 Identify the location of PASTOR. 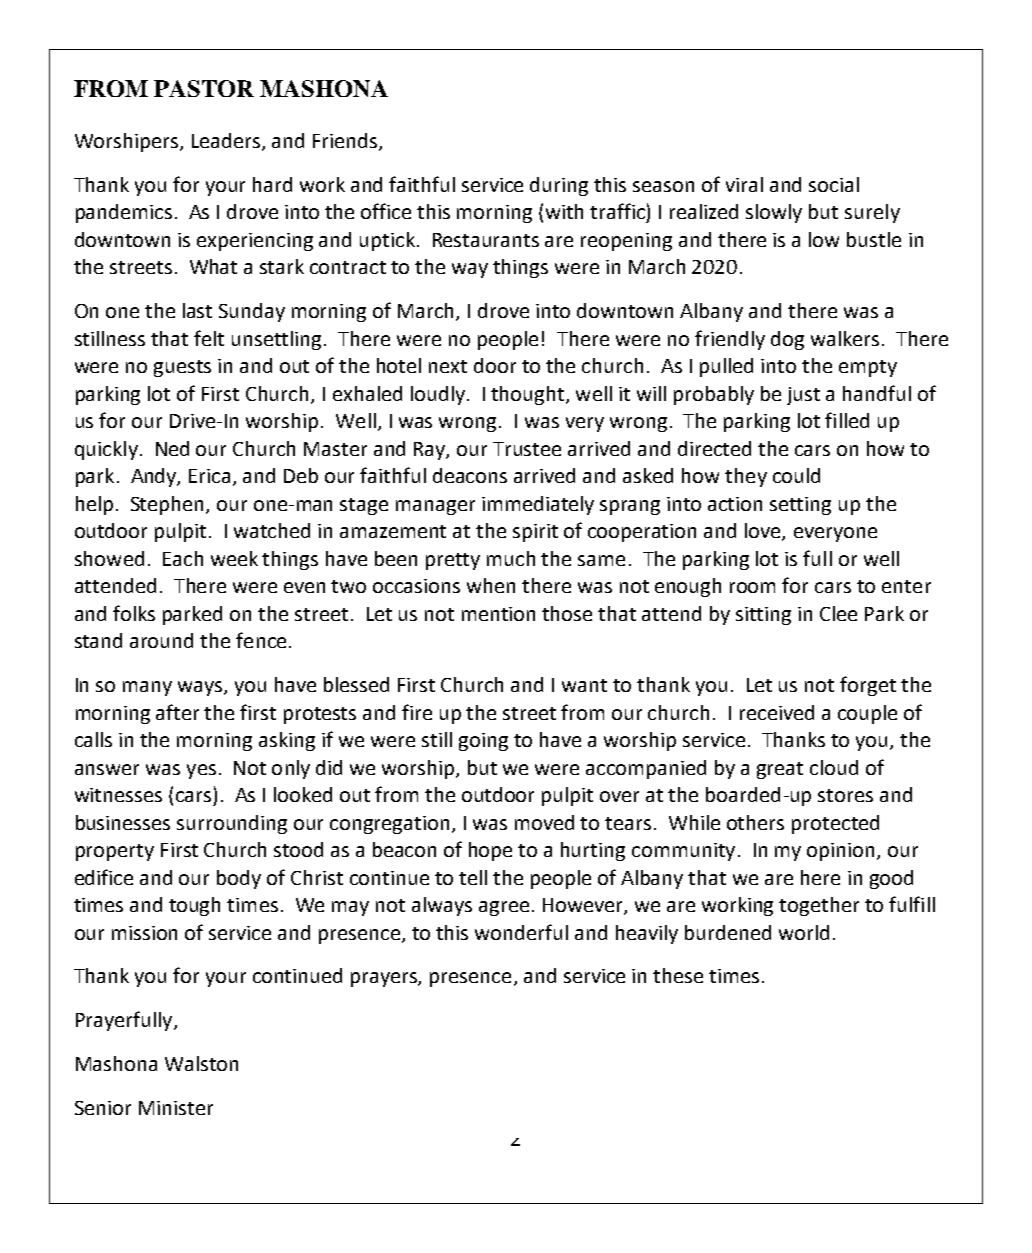
(204, 88).
